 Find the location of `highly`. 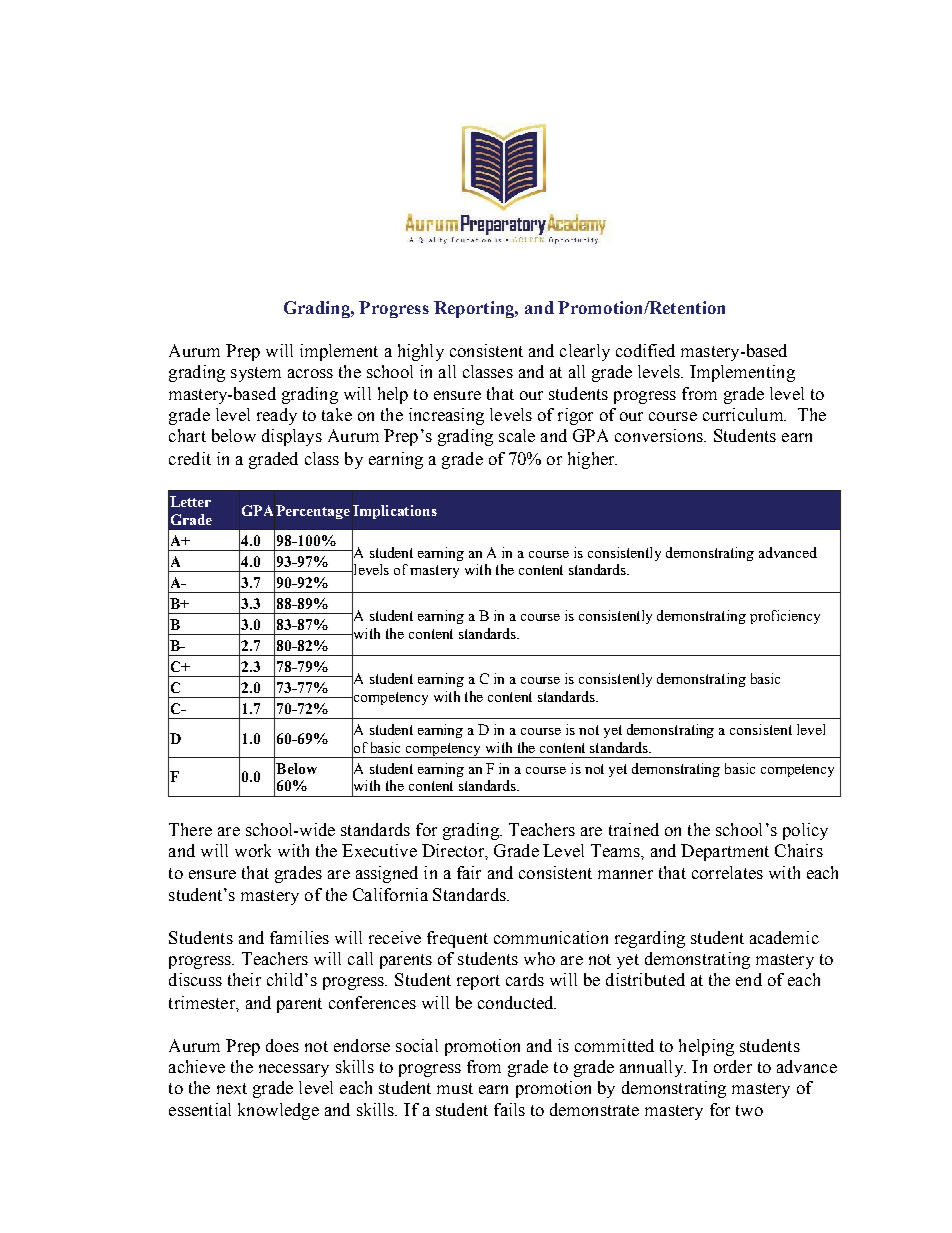

highly is located at coordinates (421, 352).
